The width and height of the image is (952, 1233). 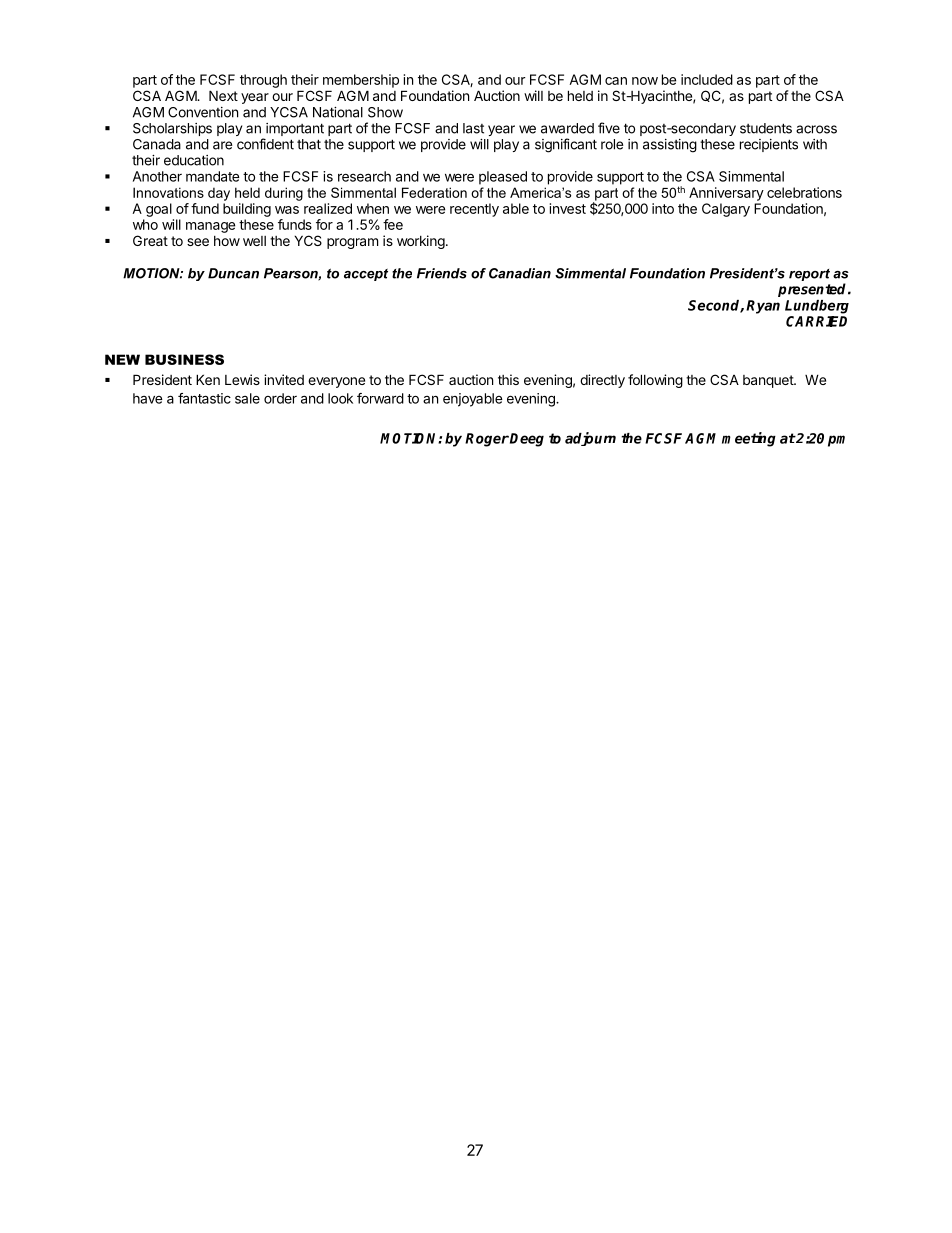 I want to click on membership, so click(x=361, y=81).
